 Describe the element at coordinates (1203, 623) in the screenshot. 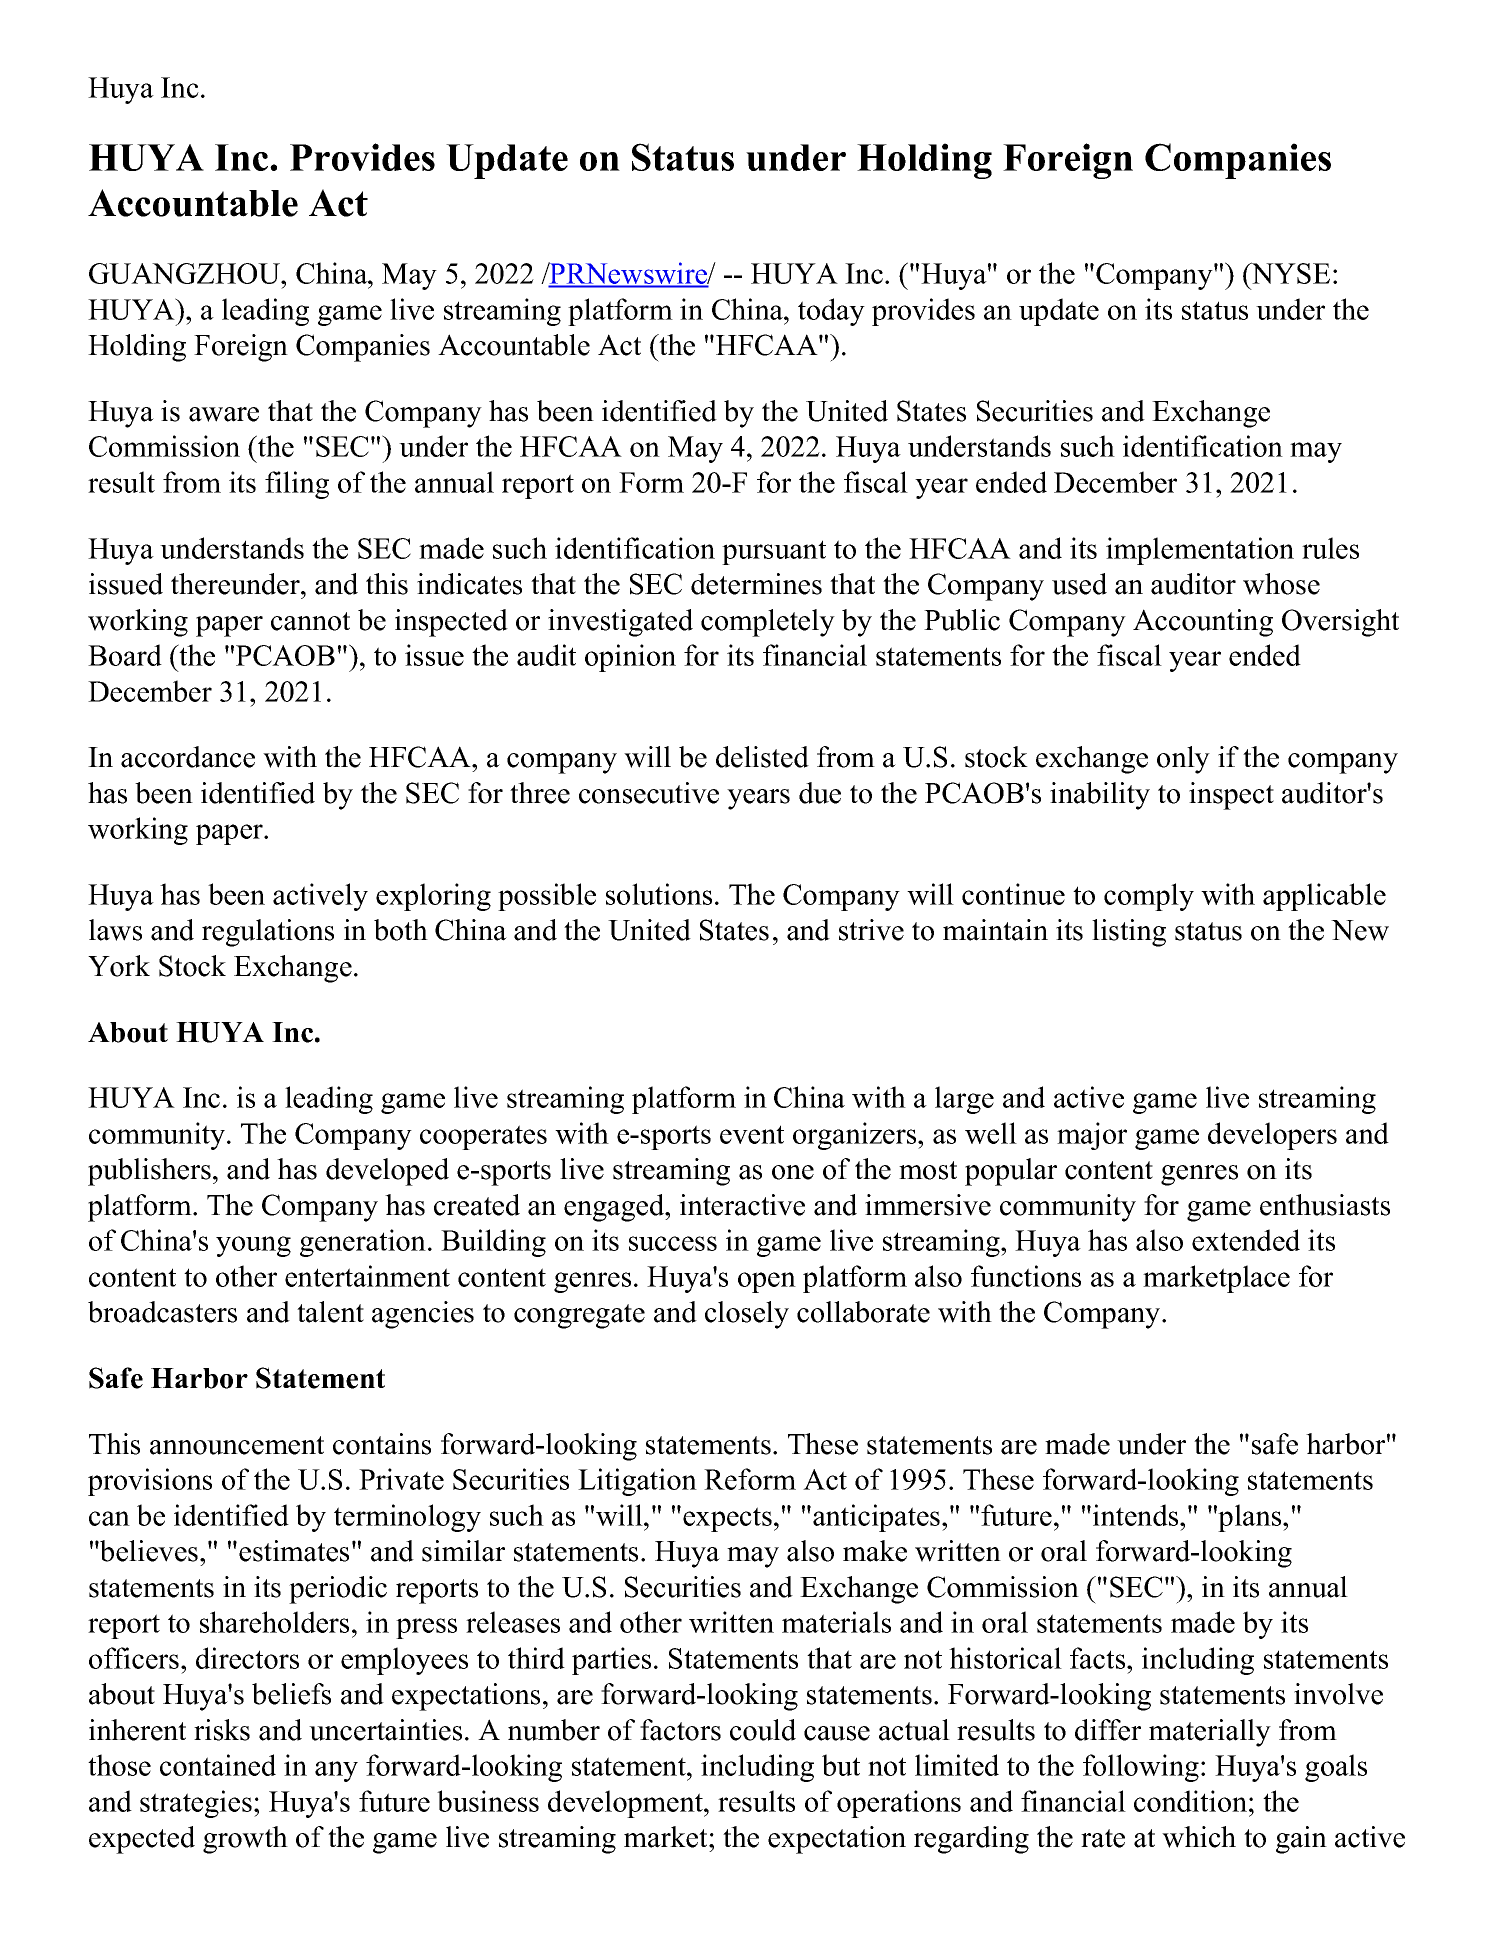

I see `Accounting` at that location.
